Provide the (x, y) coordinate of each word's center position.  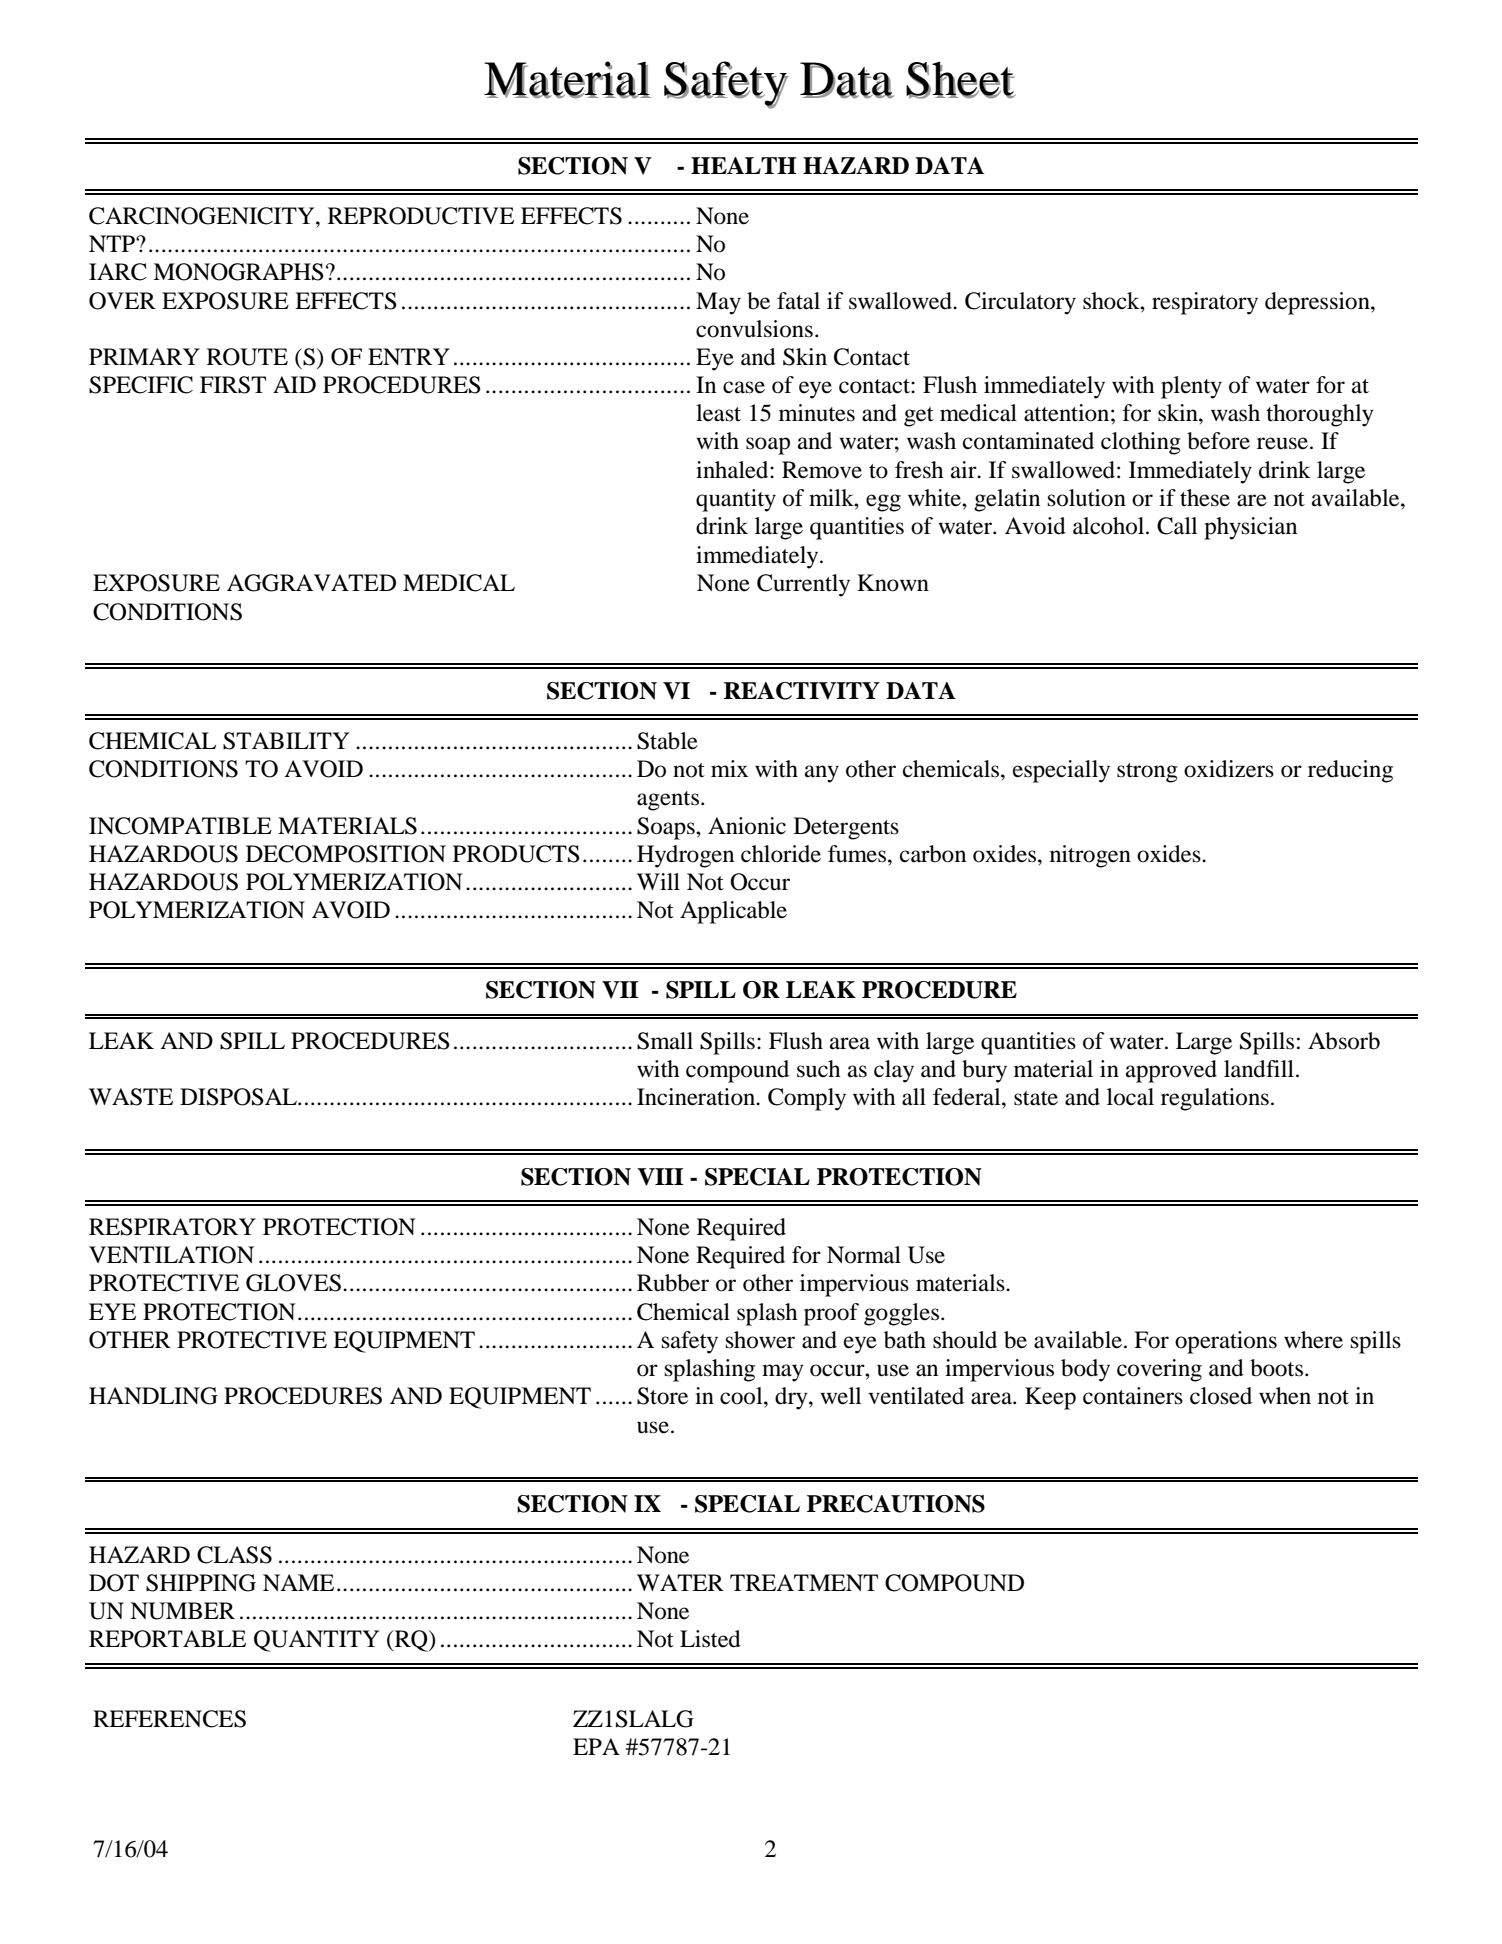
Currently (803, 585)
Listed (710, 1639)
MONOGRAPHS (238, 272)
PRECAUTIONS (896, 1504)
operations (1226, 1342)
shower (760, 1340)
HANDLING (153, 1396)
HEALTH (744, 165)
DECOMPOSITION (346, 854)
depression (1318, 303)
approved (1171, 1071)
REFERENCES (169, 1719)
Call (1177, 526)
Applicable (733, 912)
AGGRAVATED (311, 583)
